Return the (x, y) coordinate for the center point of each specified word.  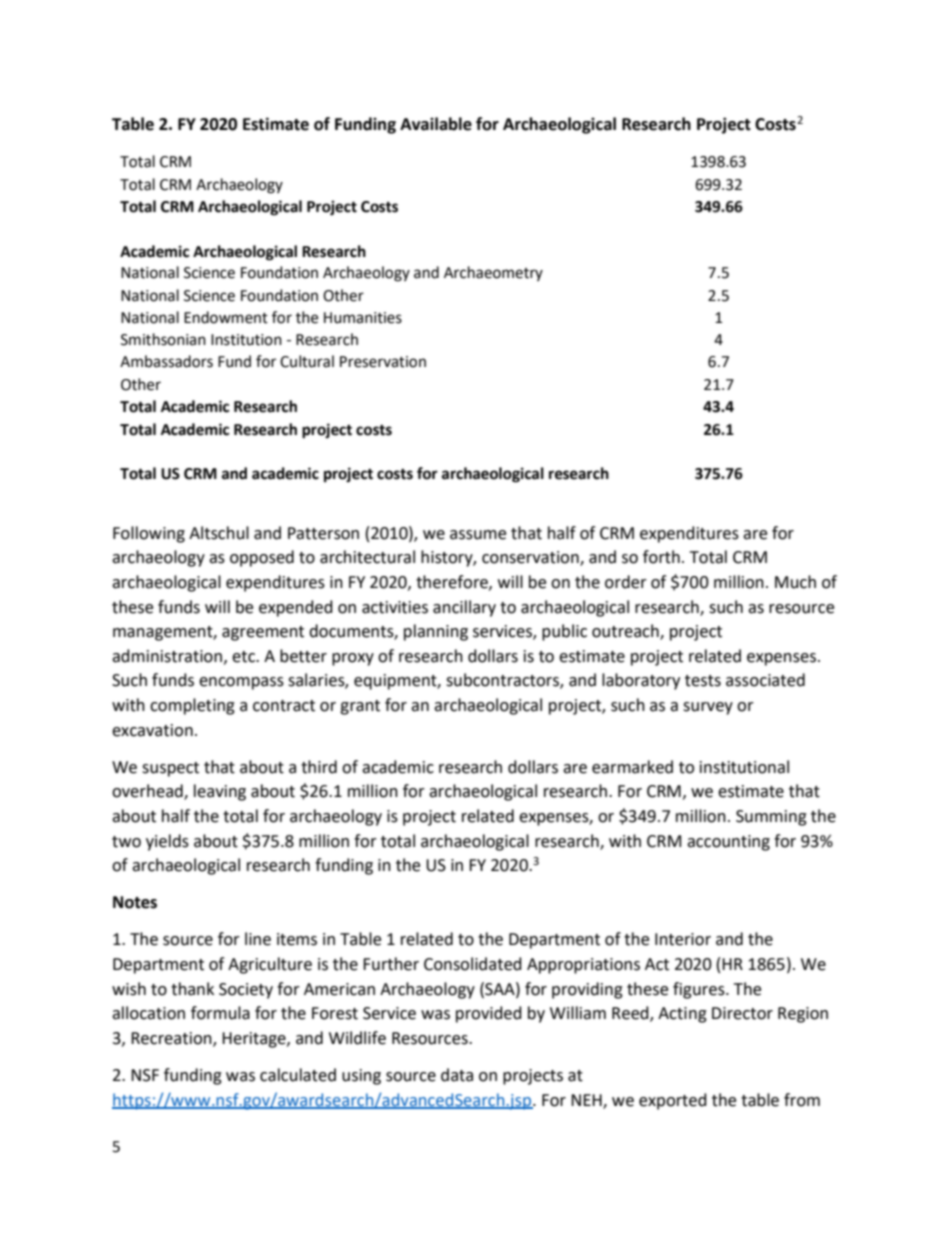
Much (795, 582)
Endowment (226, 317)
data (457, 1075)
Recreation (172, 1039)
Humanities (363, 318)
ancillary (464, 608)
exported (673, 1101)
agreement (263, 633)
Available (436, 124)
